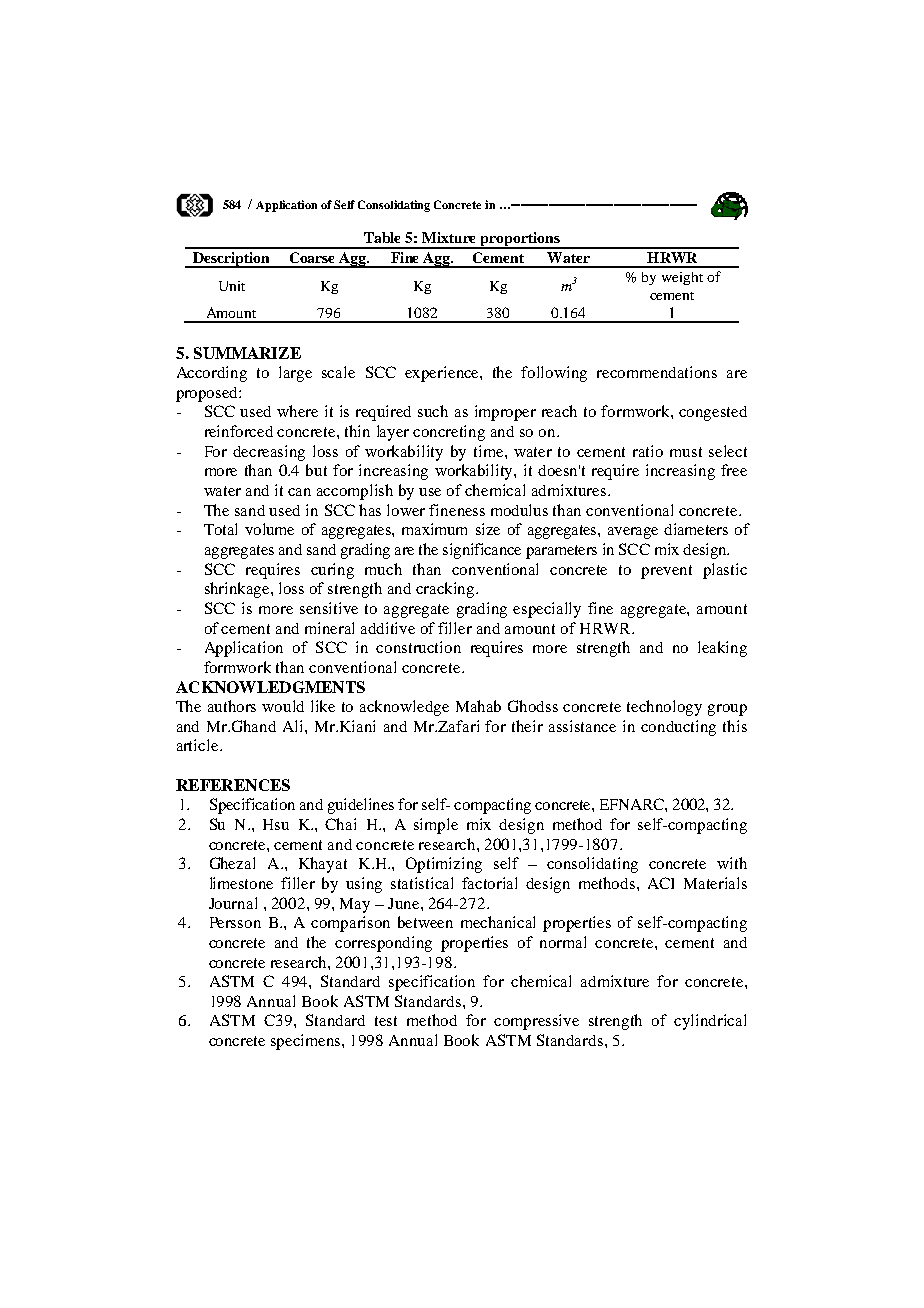 This screenshot has height=1308, width=924. Describe the element at coordinates (722, 649) in the screenshot. I see `leaking` at that location.
